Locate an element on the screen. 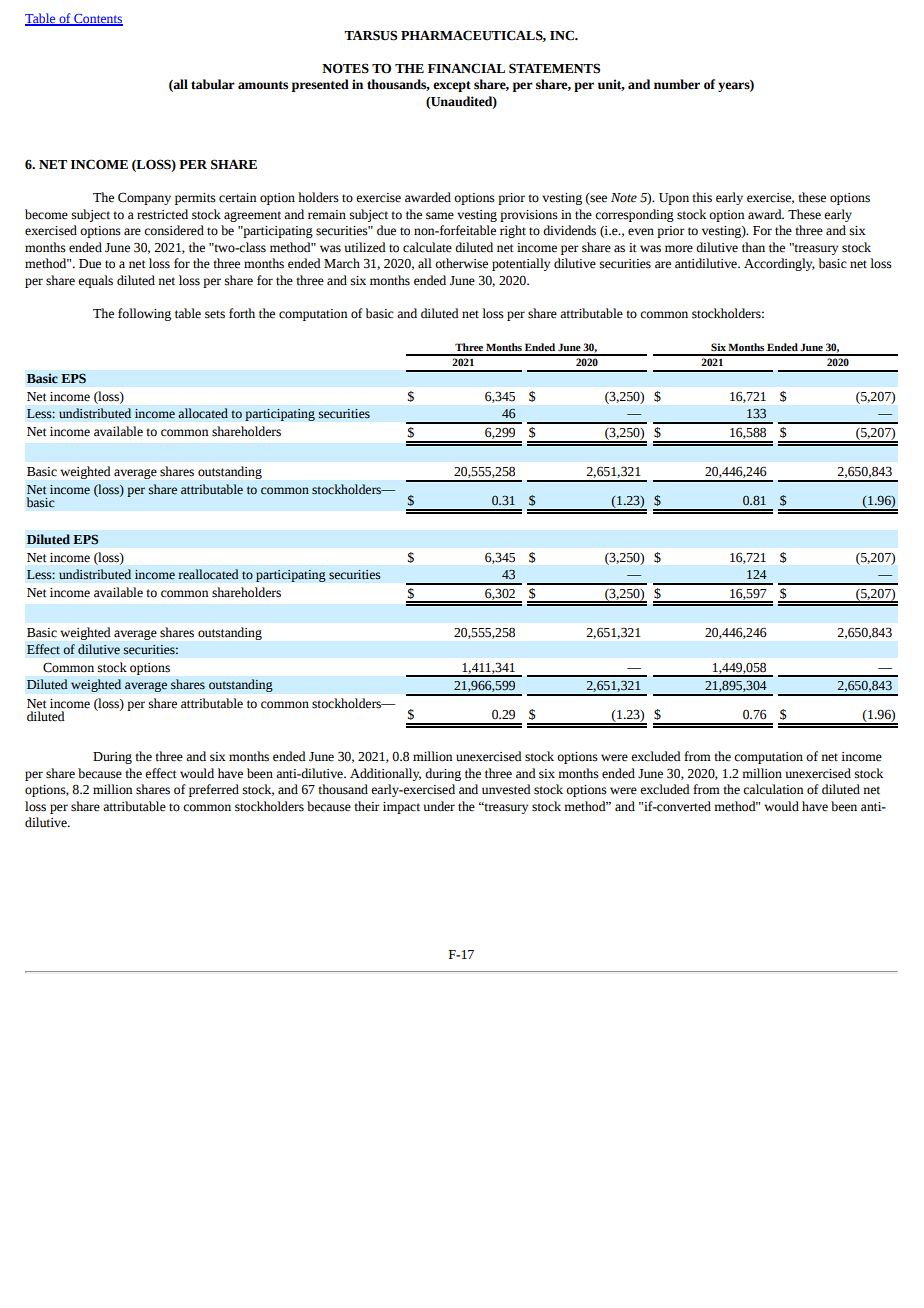 The height and width of the screenshot is (1308, 924). under is located at coordinates (439, 806).
